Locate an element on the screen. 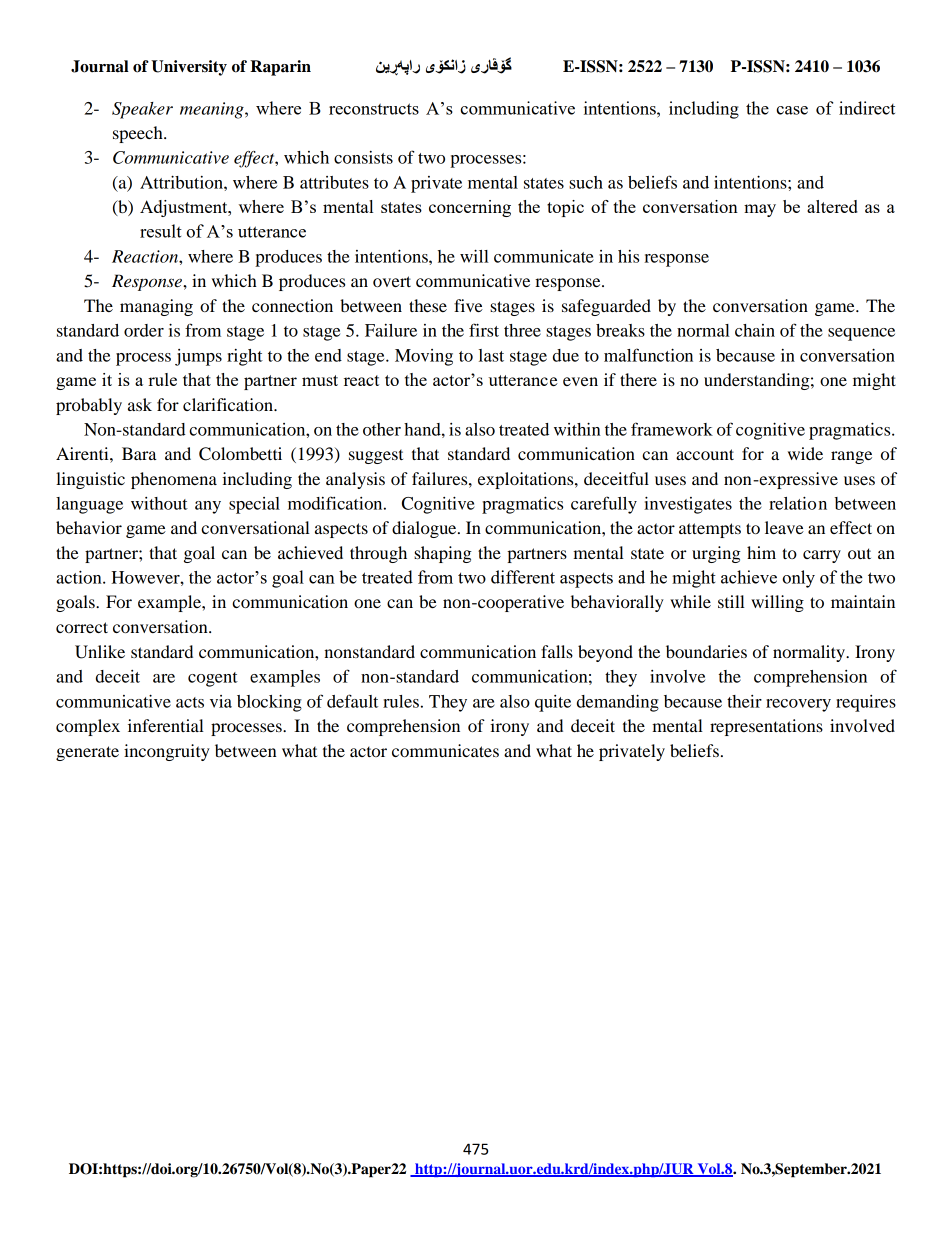 The image size is (952, 1233). without is located at coordinates (159, 503).
